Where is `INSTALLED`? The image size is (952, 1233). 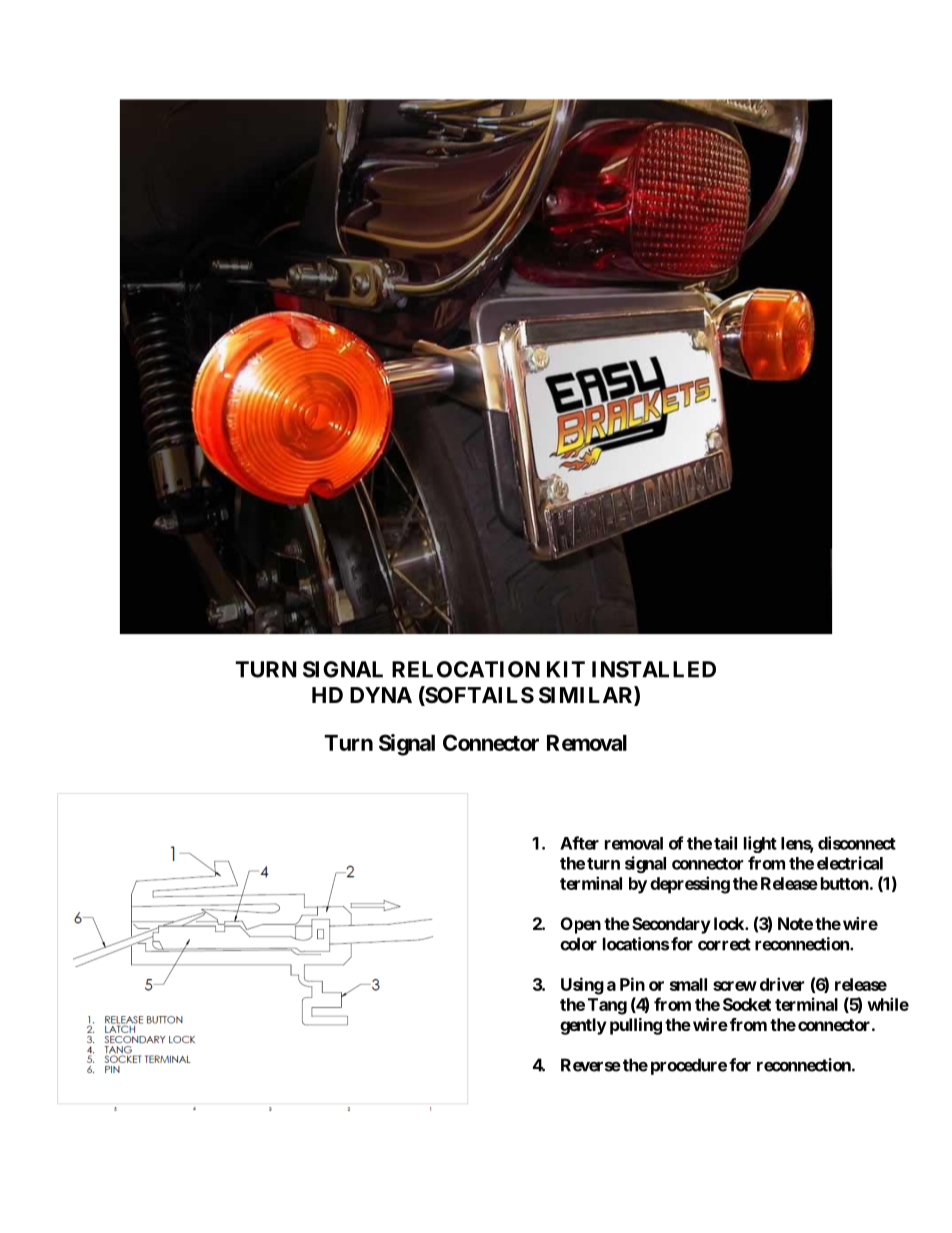
INSTALLED is located at coordinates (654, 669).
